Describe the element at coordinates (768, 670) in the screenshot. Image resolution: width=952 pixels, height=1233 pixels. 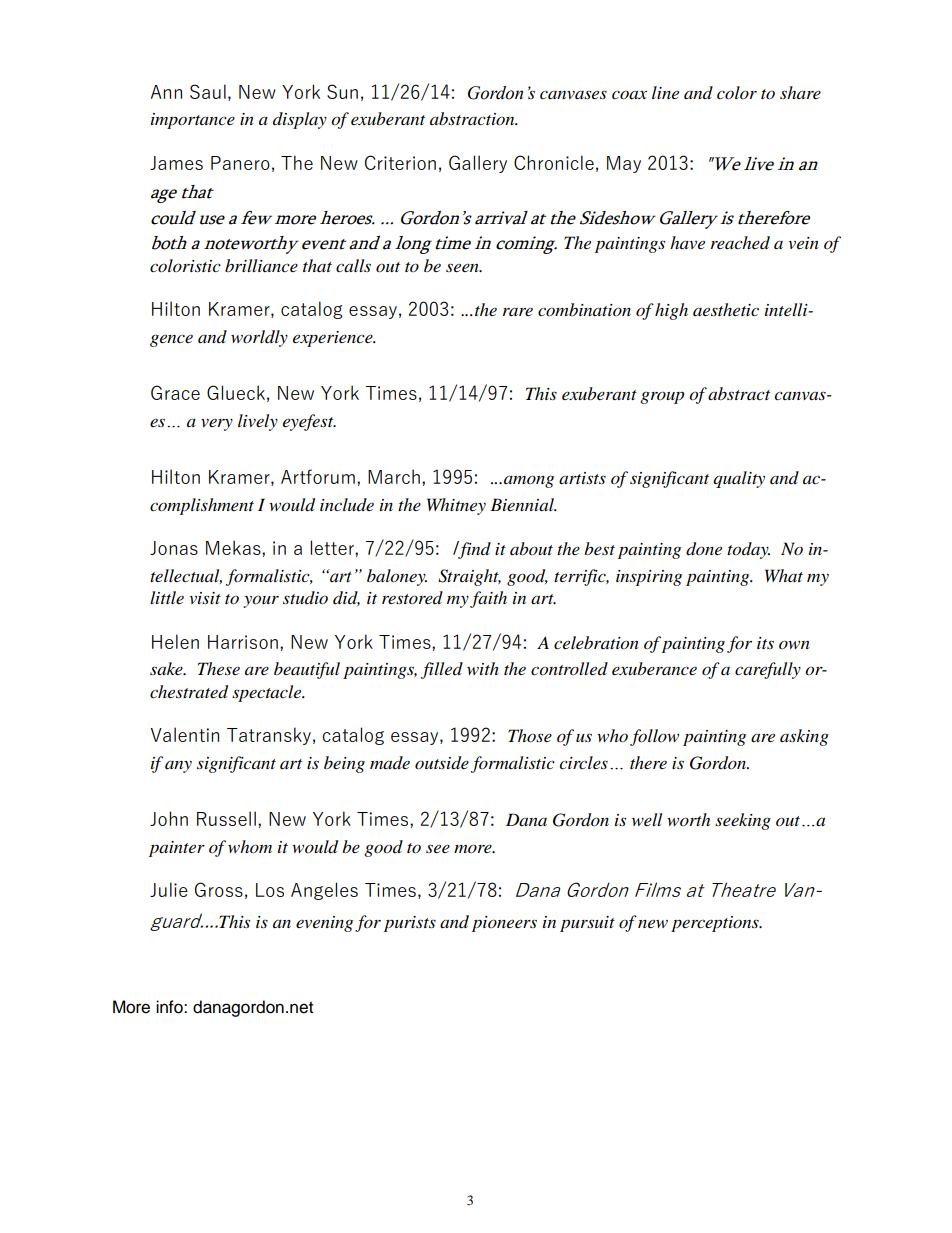
I see `carefully` at that location.
